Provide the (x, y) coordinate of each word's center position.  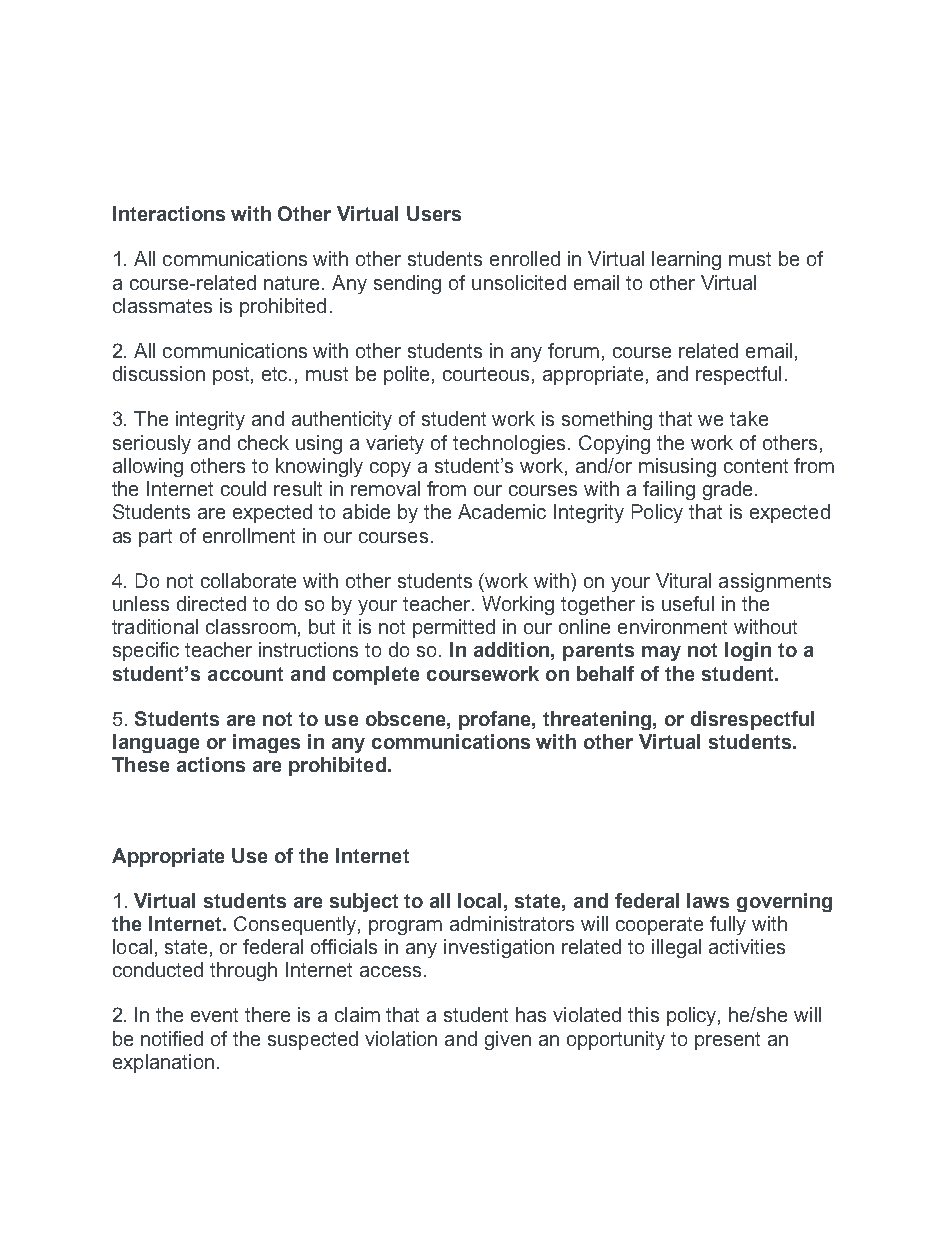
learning (686, 260)
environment (672, 626)
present (727, 1041)
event (214, 1015)
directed (211, 603)
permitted (454, 628)
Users (434, 213)
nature (293, 283)
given (508, 1040)
